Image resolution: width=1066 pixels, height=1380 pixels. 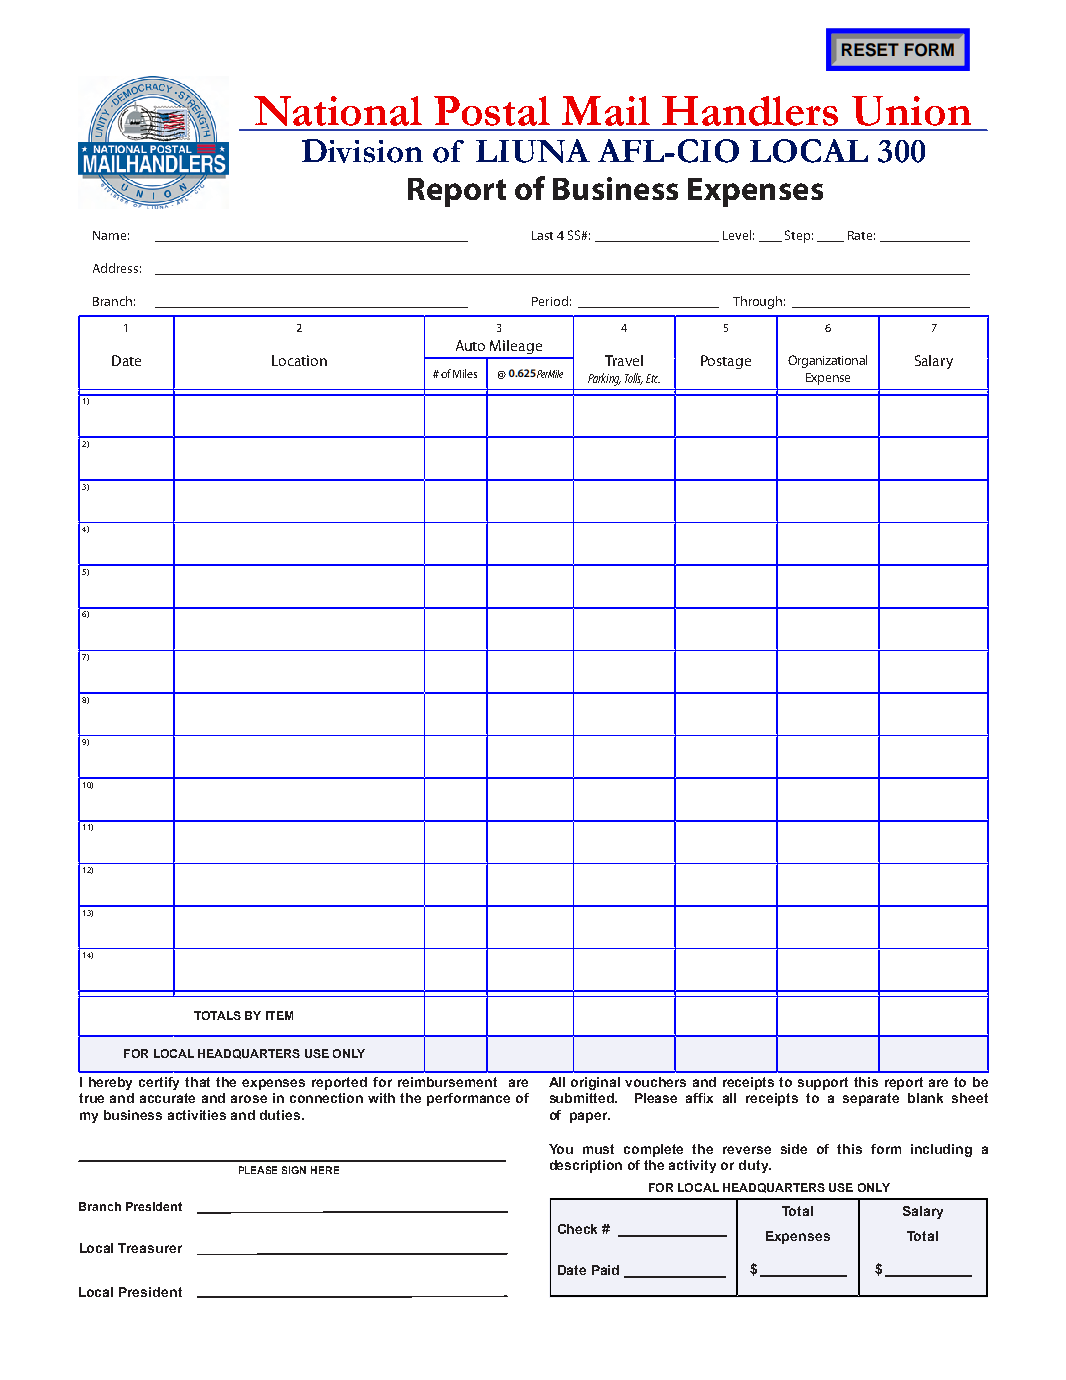 What do you see at coordinates (492, 111) in the page?
I see `Postal` at bounding box center [492, 111].
